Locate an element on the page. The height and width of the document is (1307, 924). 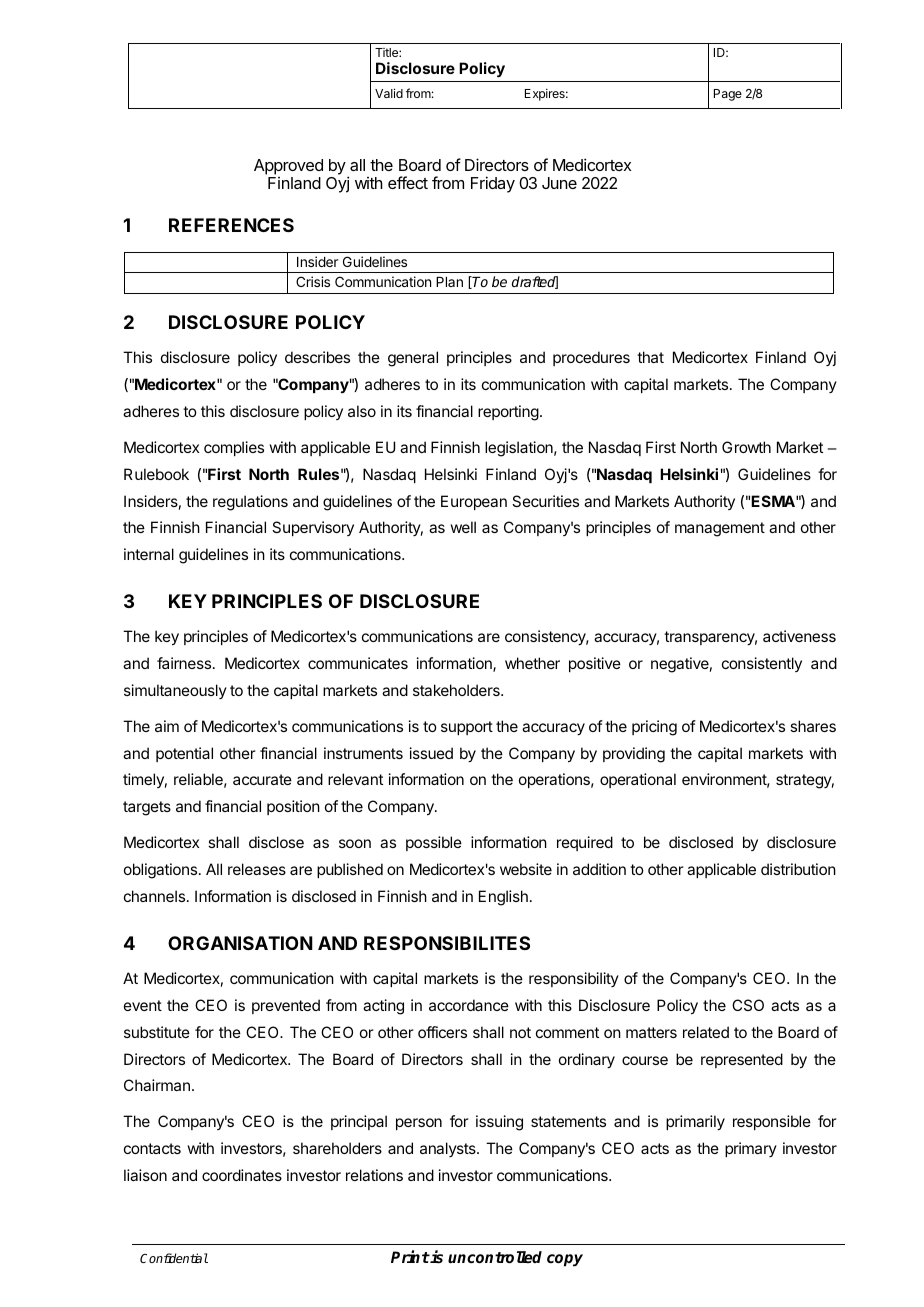
Page is located at coordinates (728, 95).
